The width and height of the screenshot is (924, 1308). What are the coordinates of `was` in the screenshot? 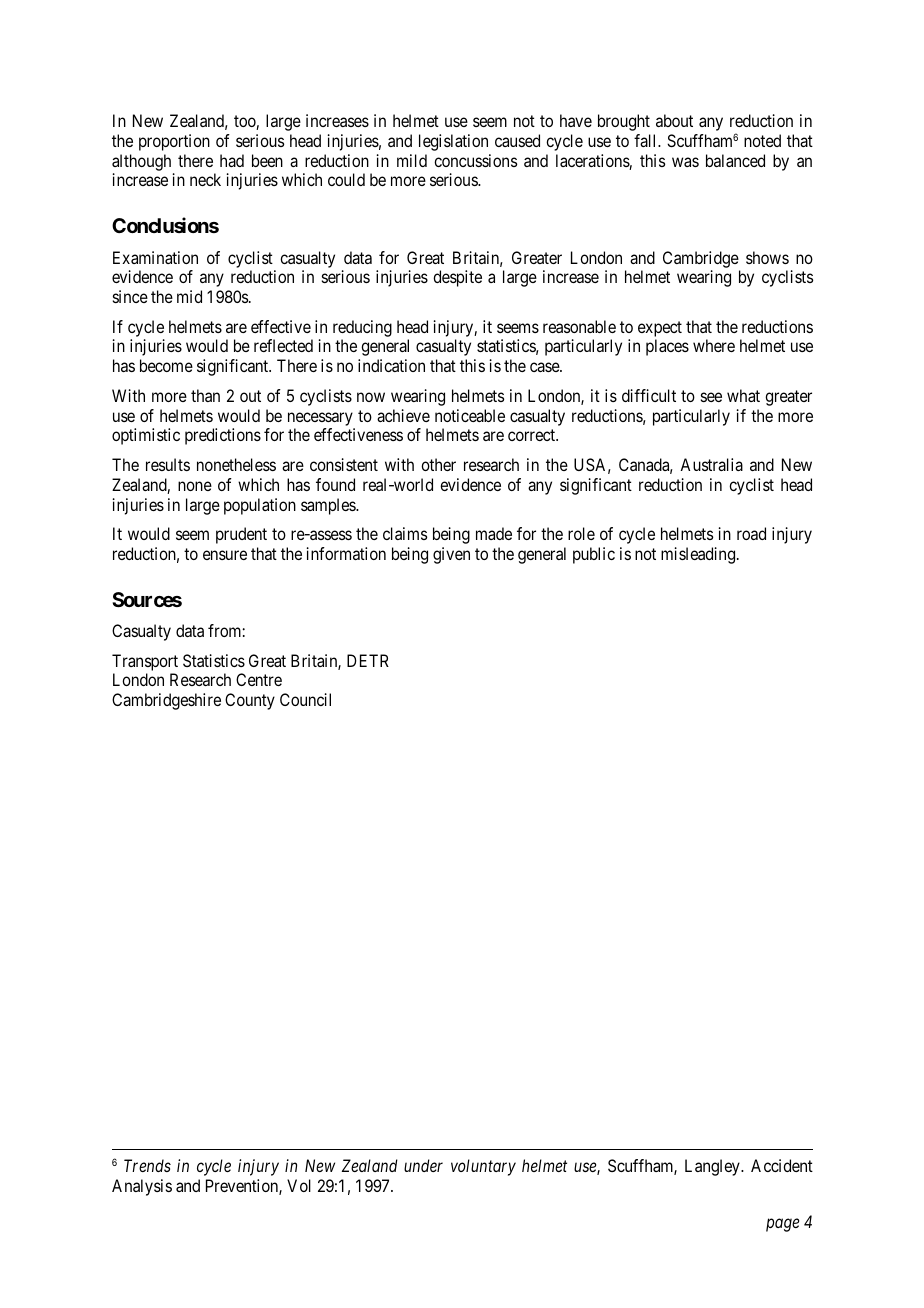 It's located at (685, 162).
